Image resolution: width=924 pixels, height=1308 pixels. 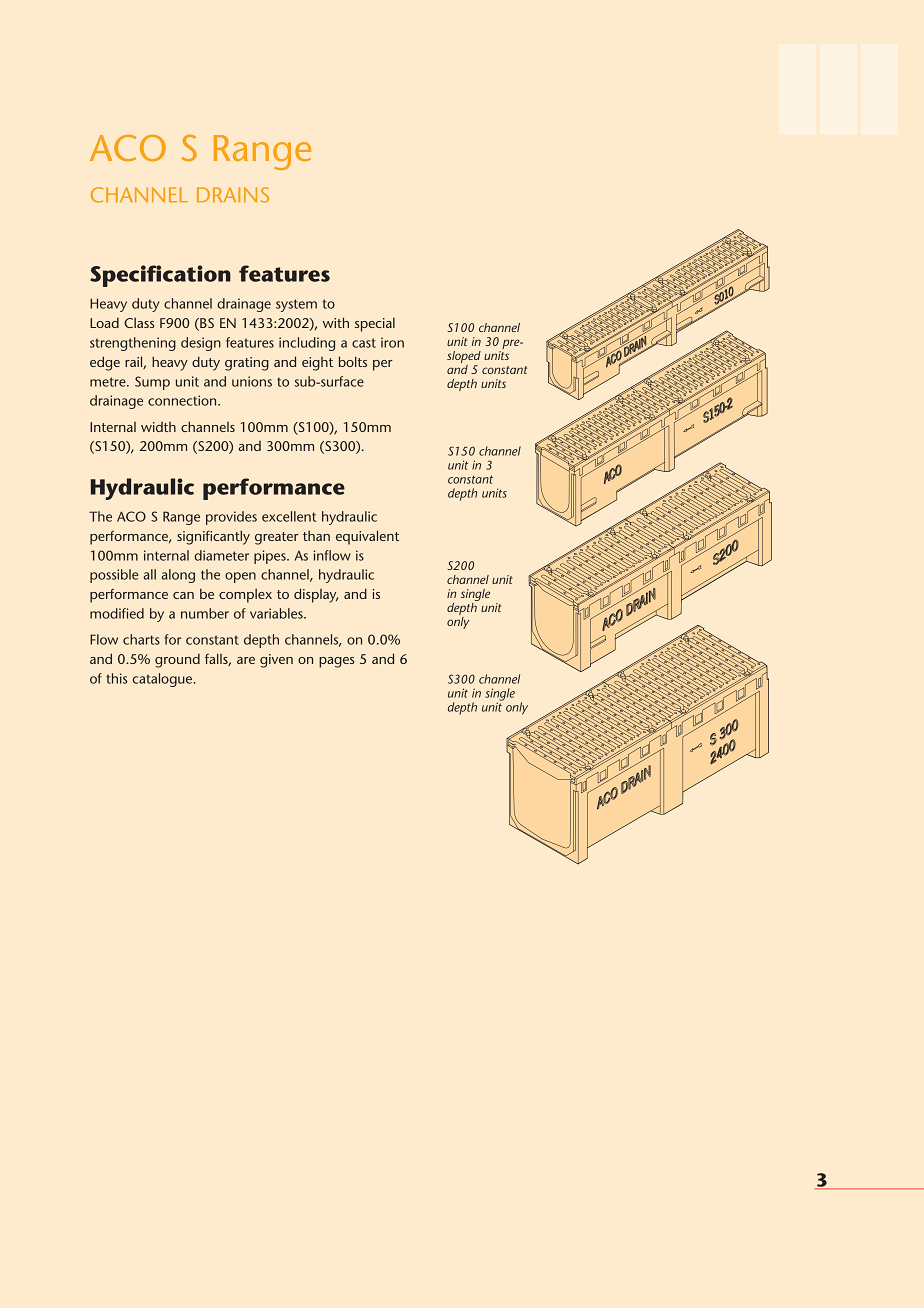 What do you see at coordinates (117, 678) in the screenshot?
I see `this` at bounding box center [117, 678].
